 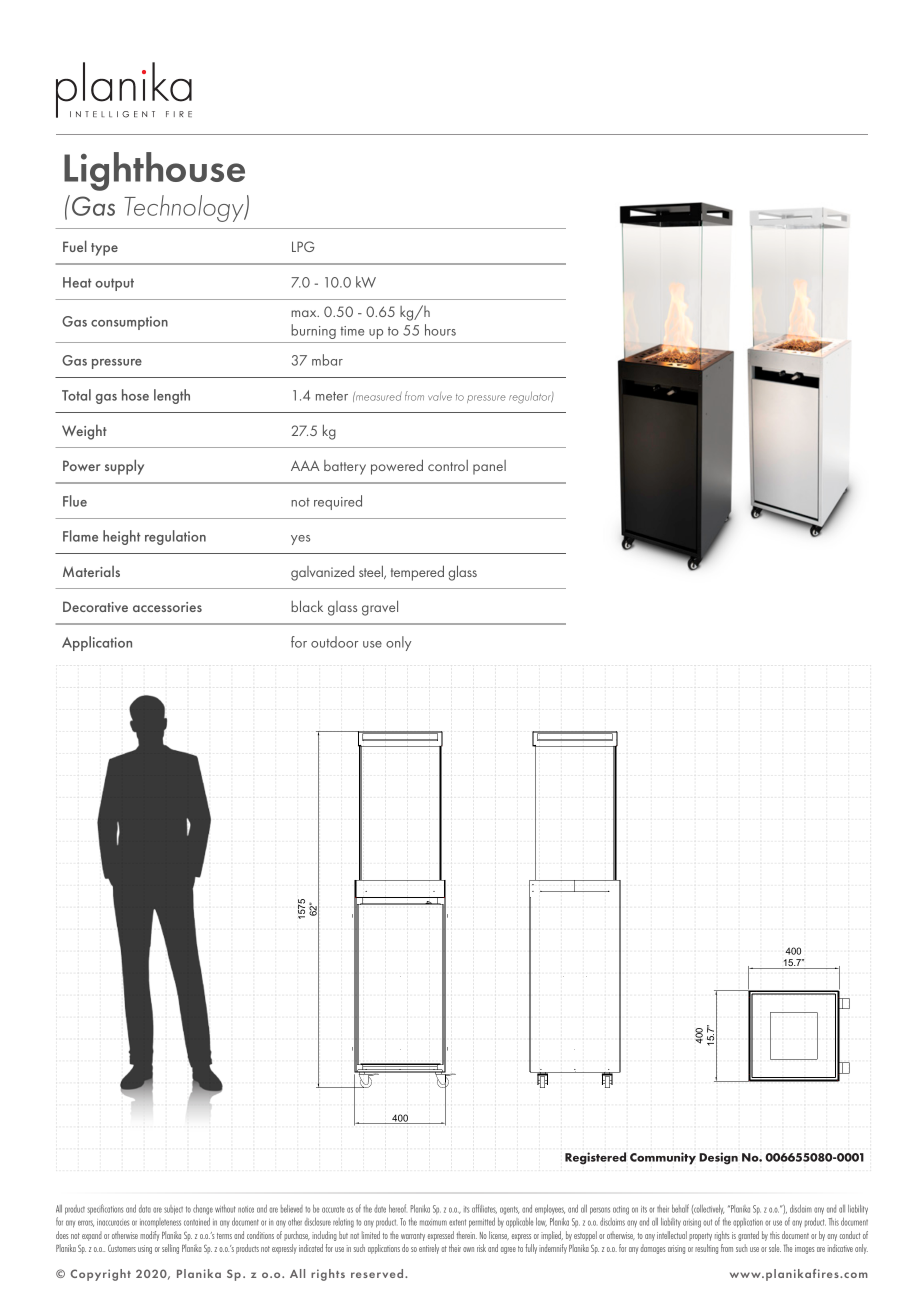 I want to click on hours, so click(x=440, y=330).
